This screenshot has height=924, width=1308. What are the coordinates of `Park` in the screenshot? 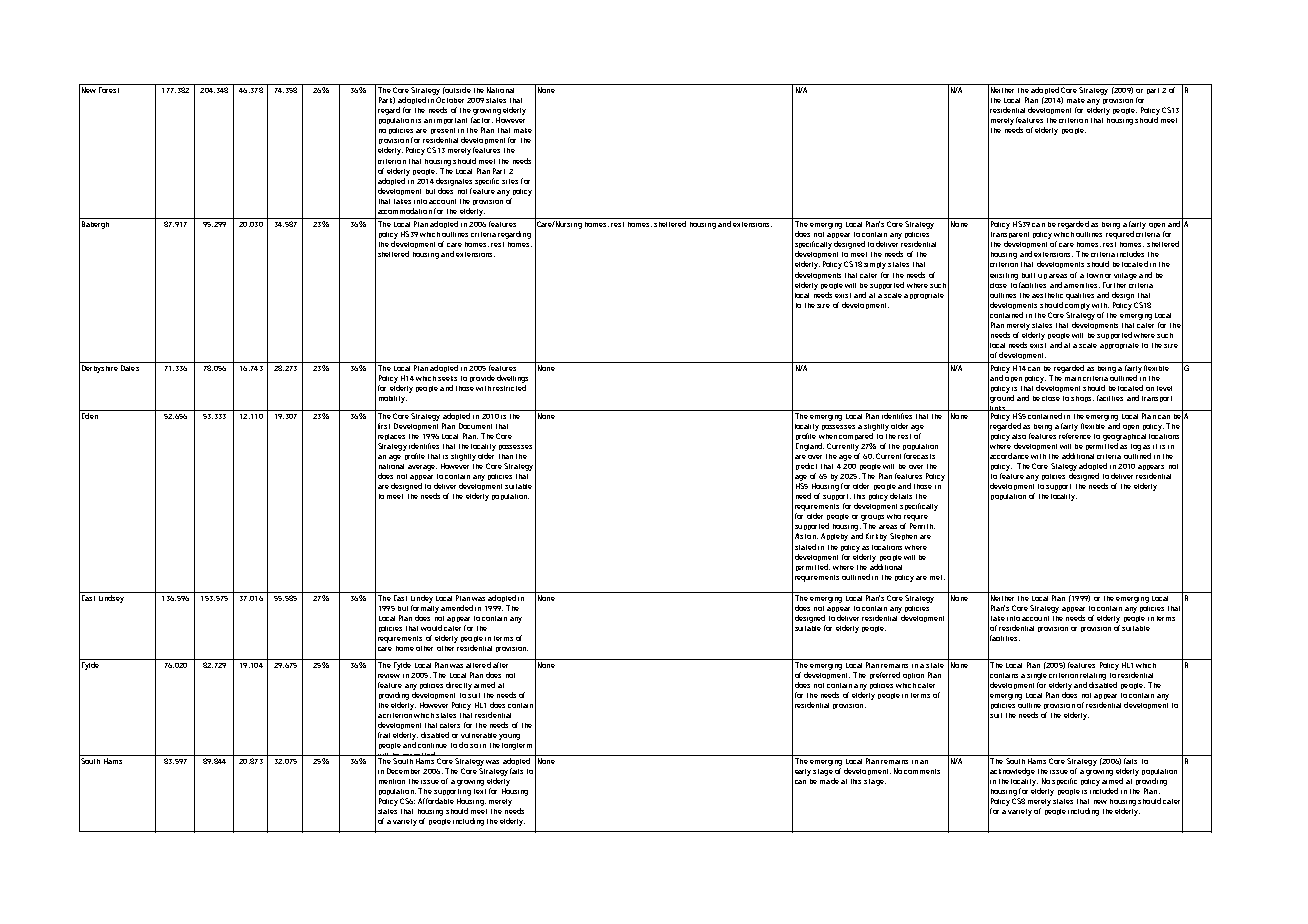 It's located at (387, 100).
